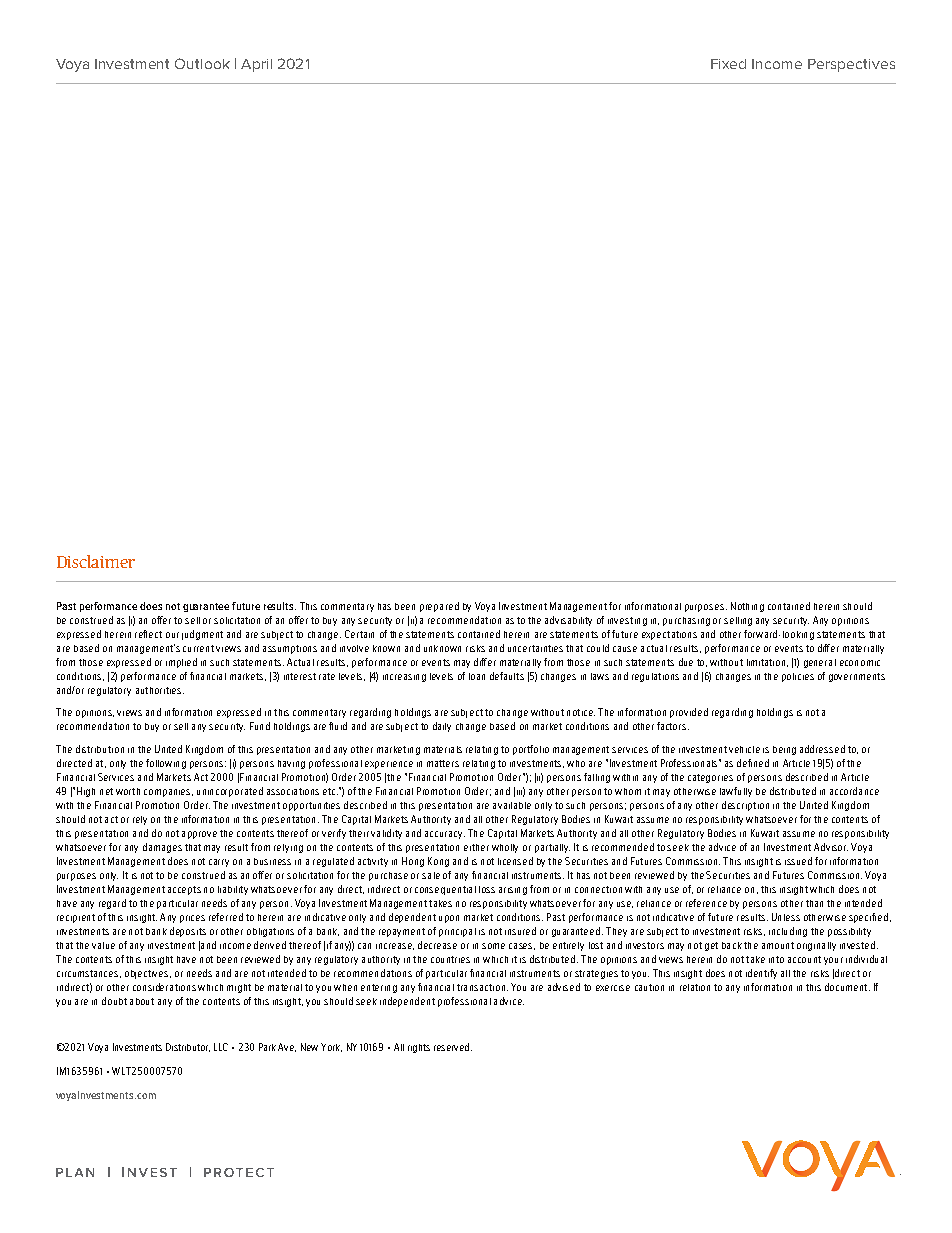 Image resolution: width=952 pixels, height=1233 pixels. I want to click on Outlook, so click(202, 63).
